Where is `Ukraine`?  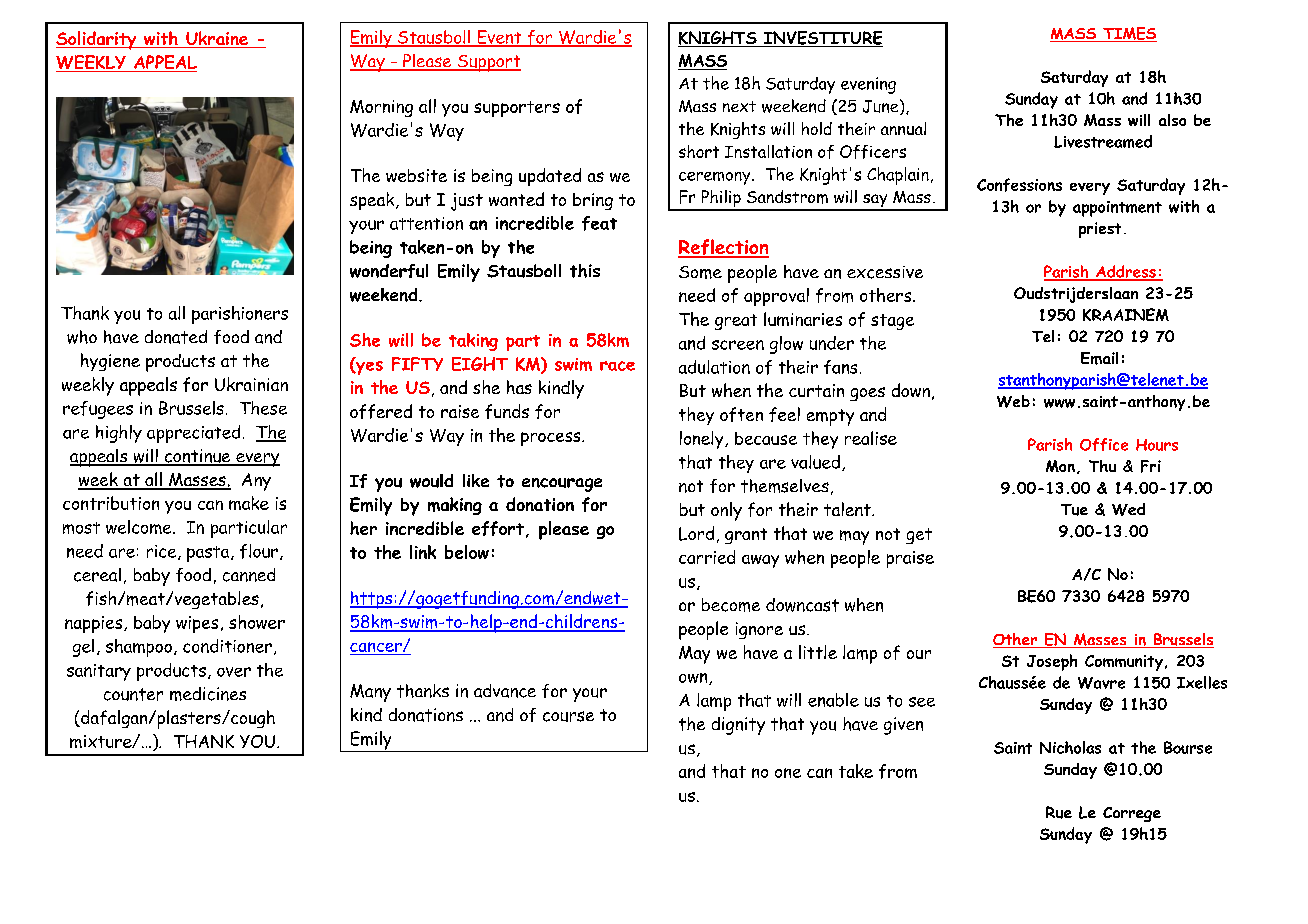
Ukraine is located at coordinates (217, 39).
